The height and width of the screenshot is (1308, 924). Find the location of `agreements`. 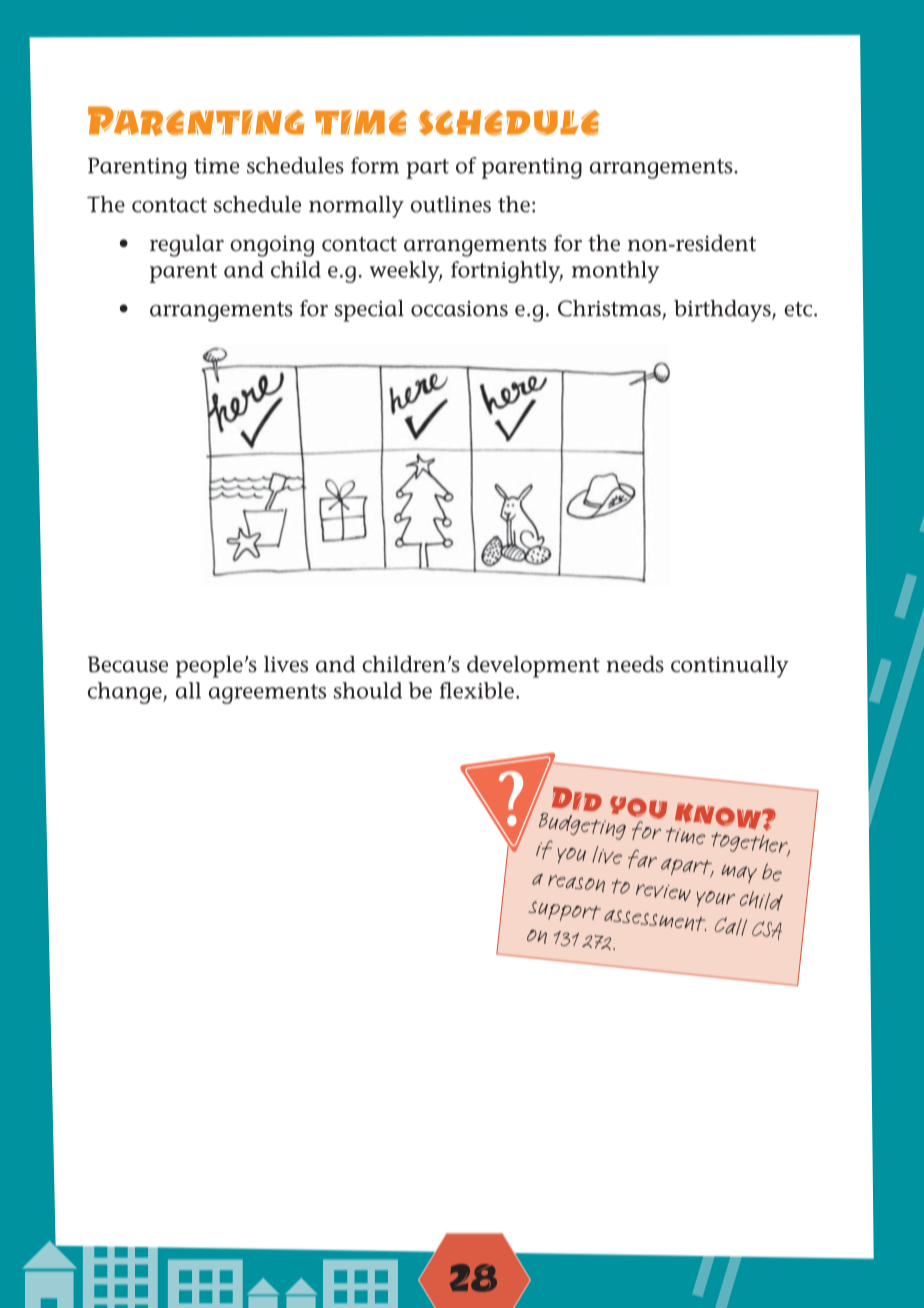

agreements is located at coordinates (267, 694).
